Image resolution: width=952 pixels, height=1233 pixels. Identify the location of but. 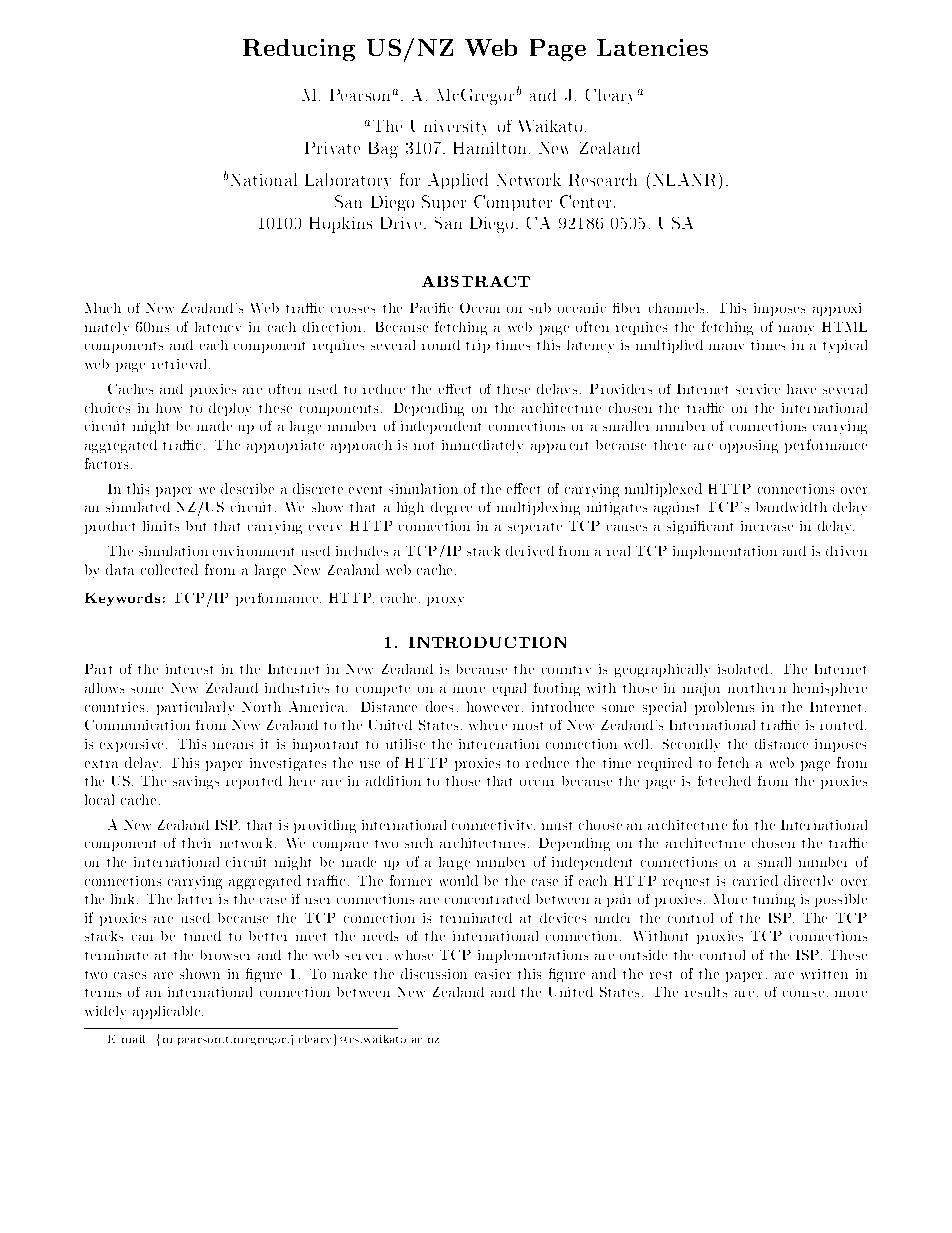
(196, 526).
